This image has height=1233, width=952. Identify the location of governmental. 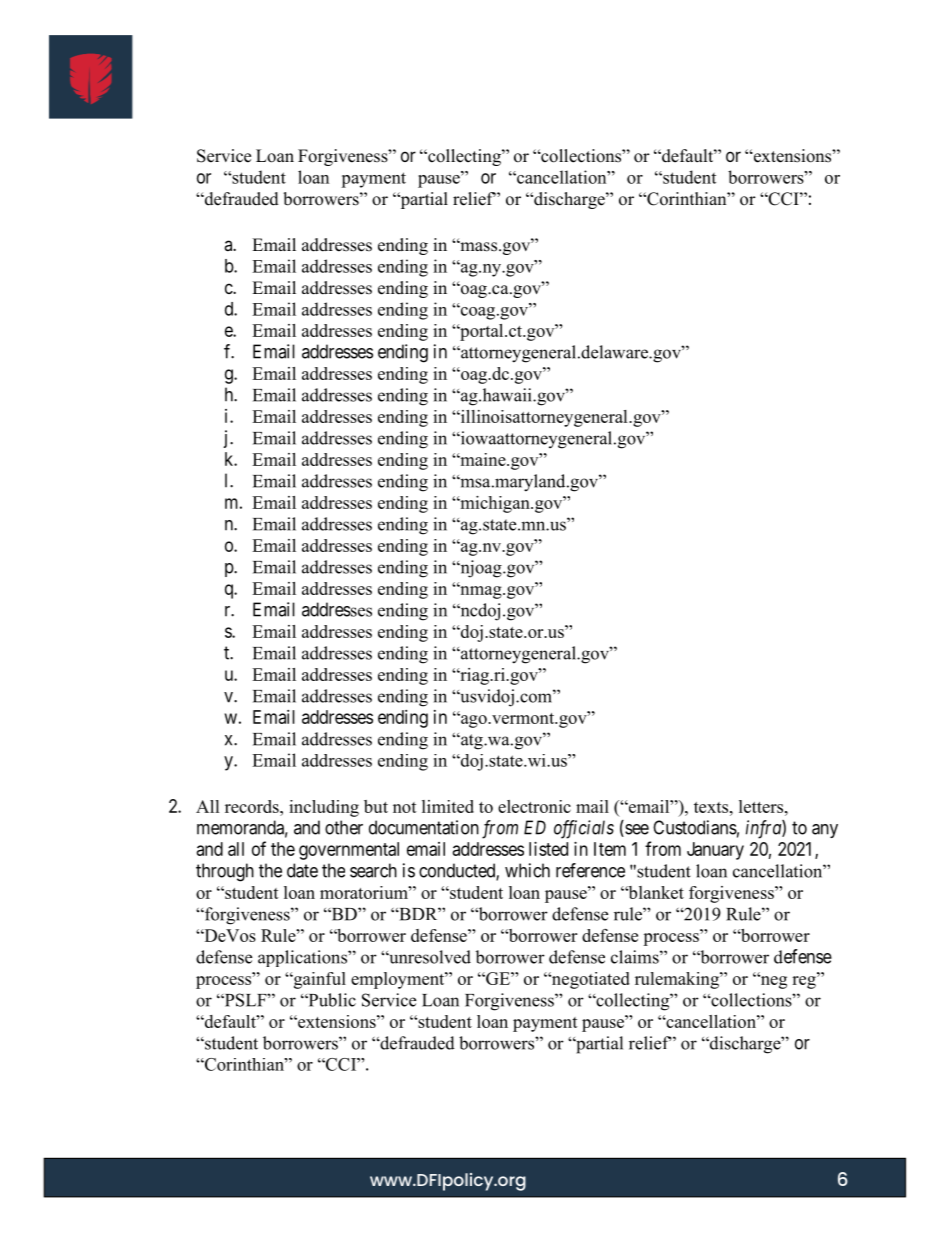
(349, 851).
